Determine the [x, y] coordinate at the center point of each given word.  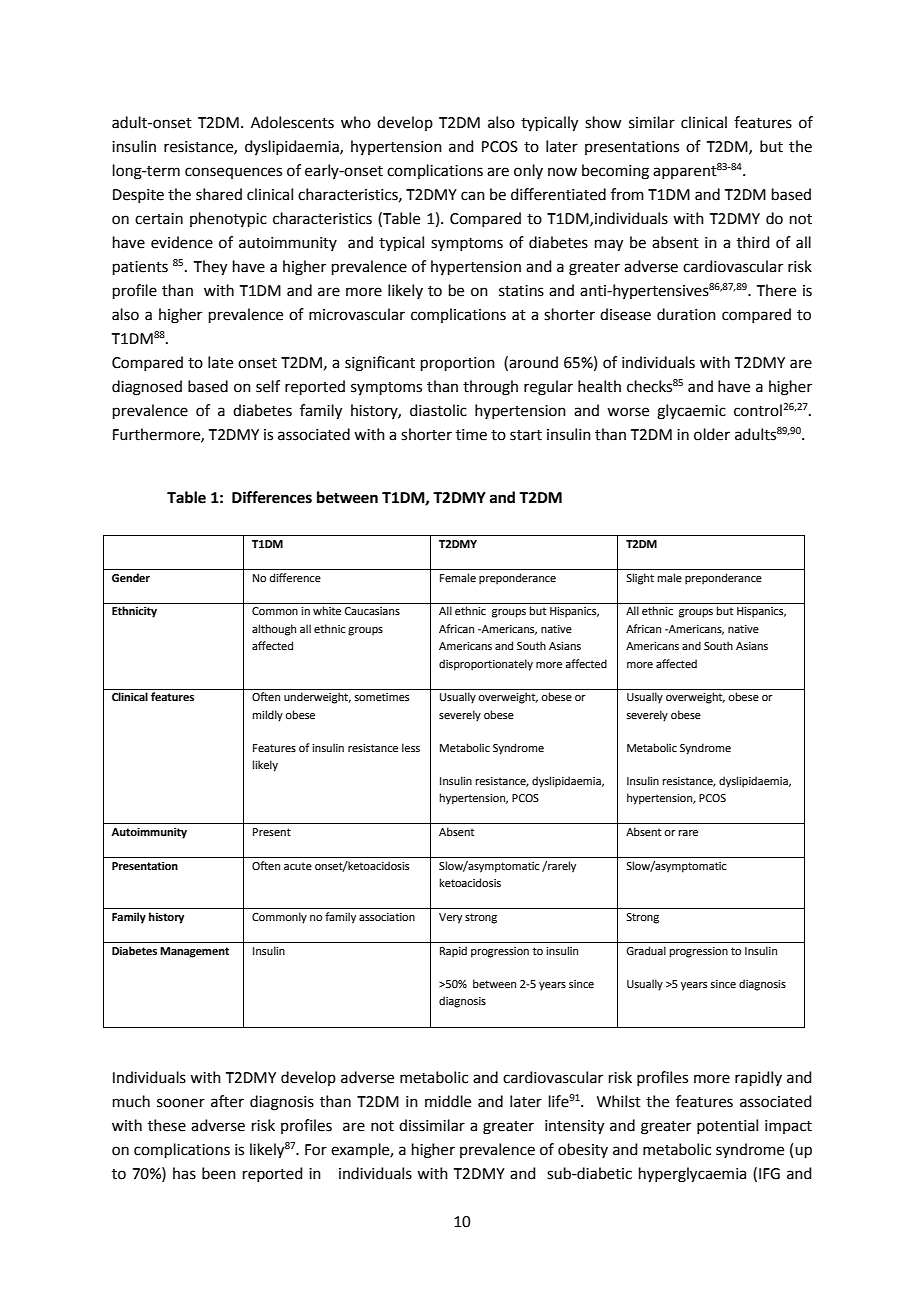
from [627, 194]
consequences [233, 173]
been [219, 1173]
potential [727, 1126]
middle [448, 1101]
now [562, 172]
